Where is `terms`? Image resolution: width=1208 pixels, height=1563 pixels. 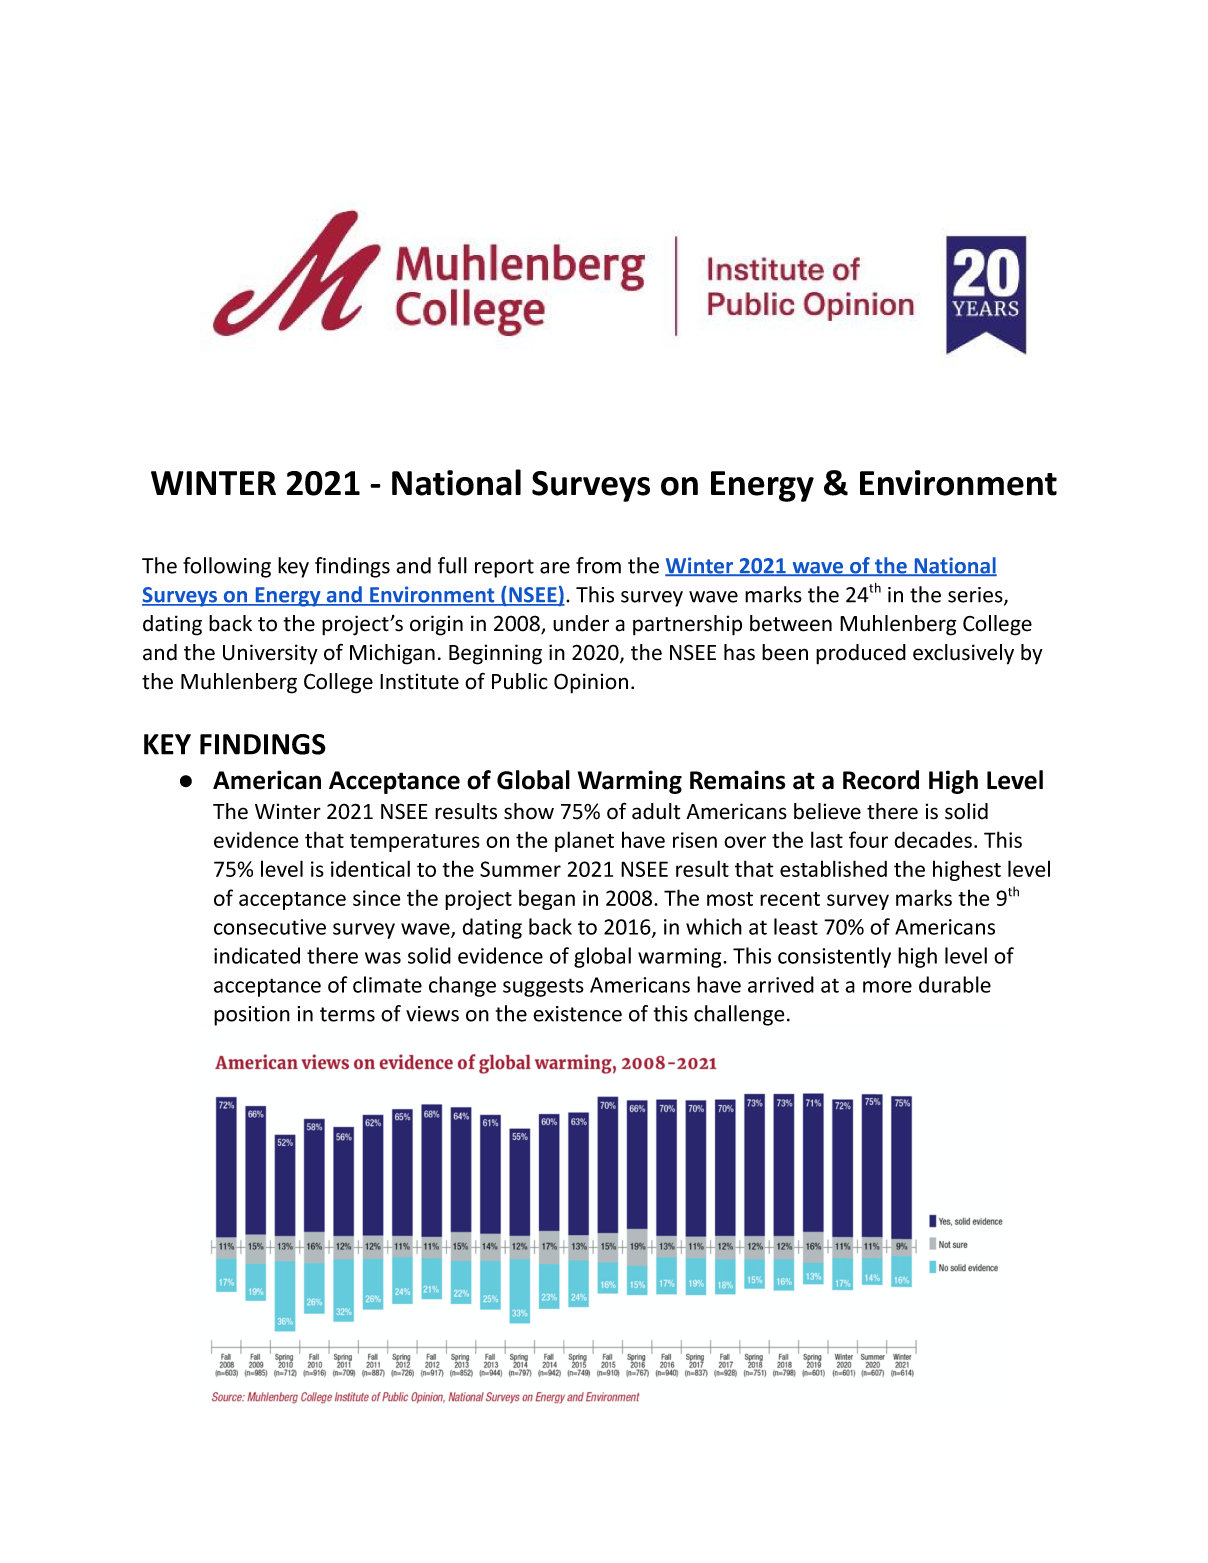
terms is located at coordinates (347, 1014).
